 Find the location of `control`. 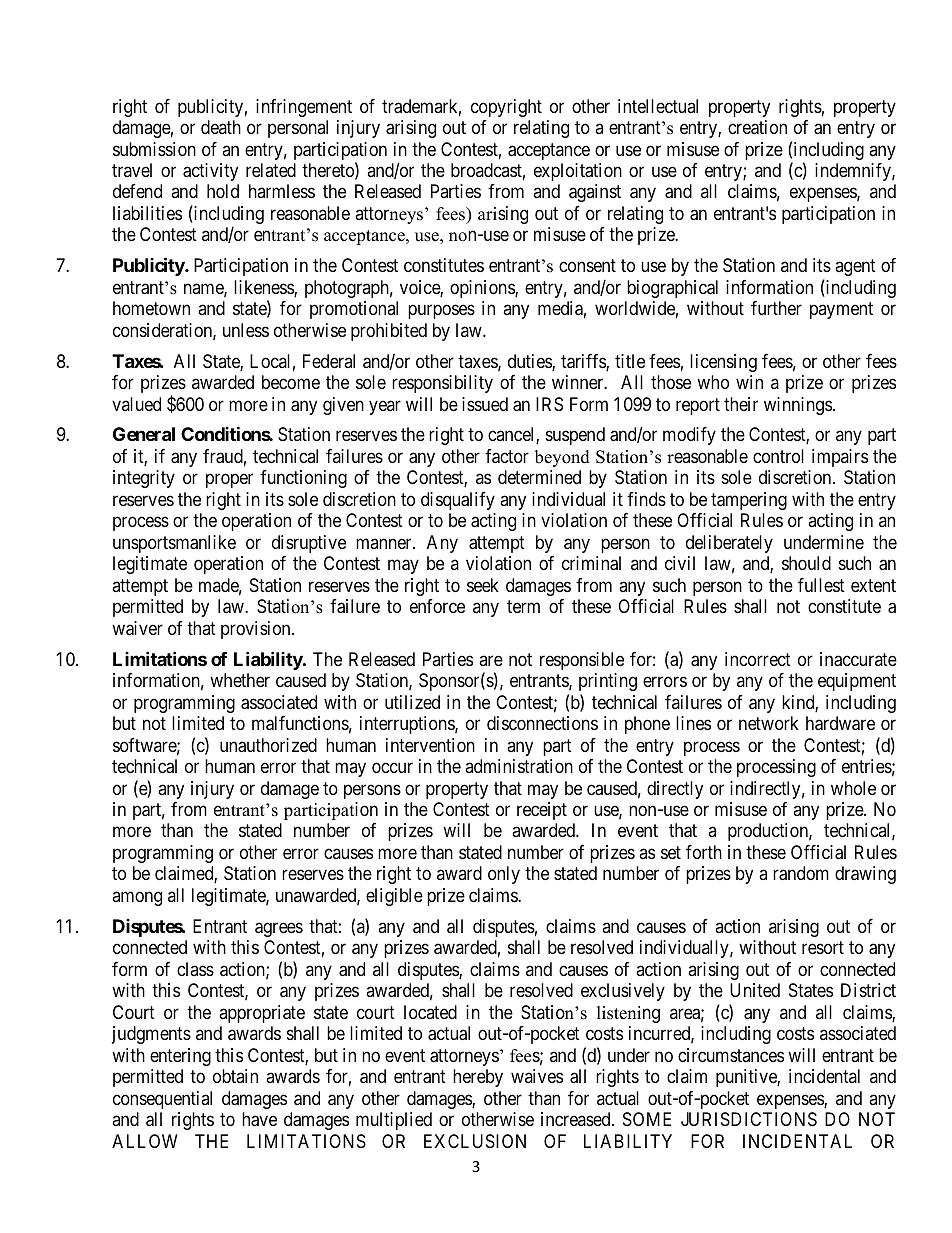

control is located at coordinates (778, 456).
